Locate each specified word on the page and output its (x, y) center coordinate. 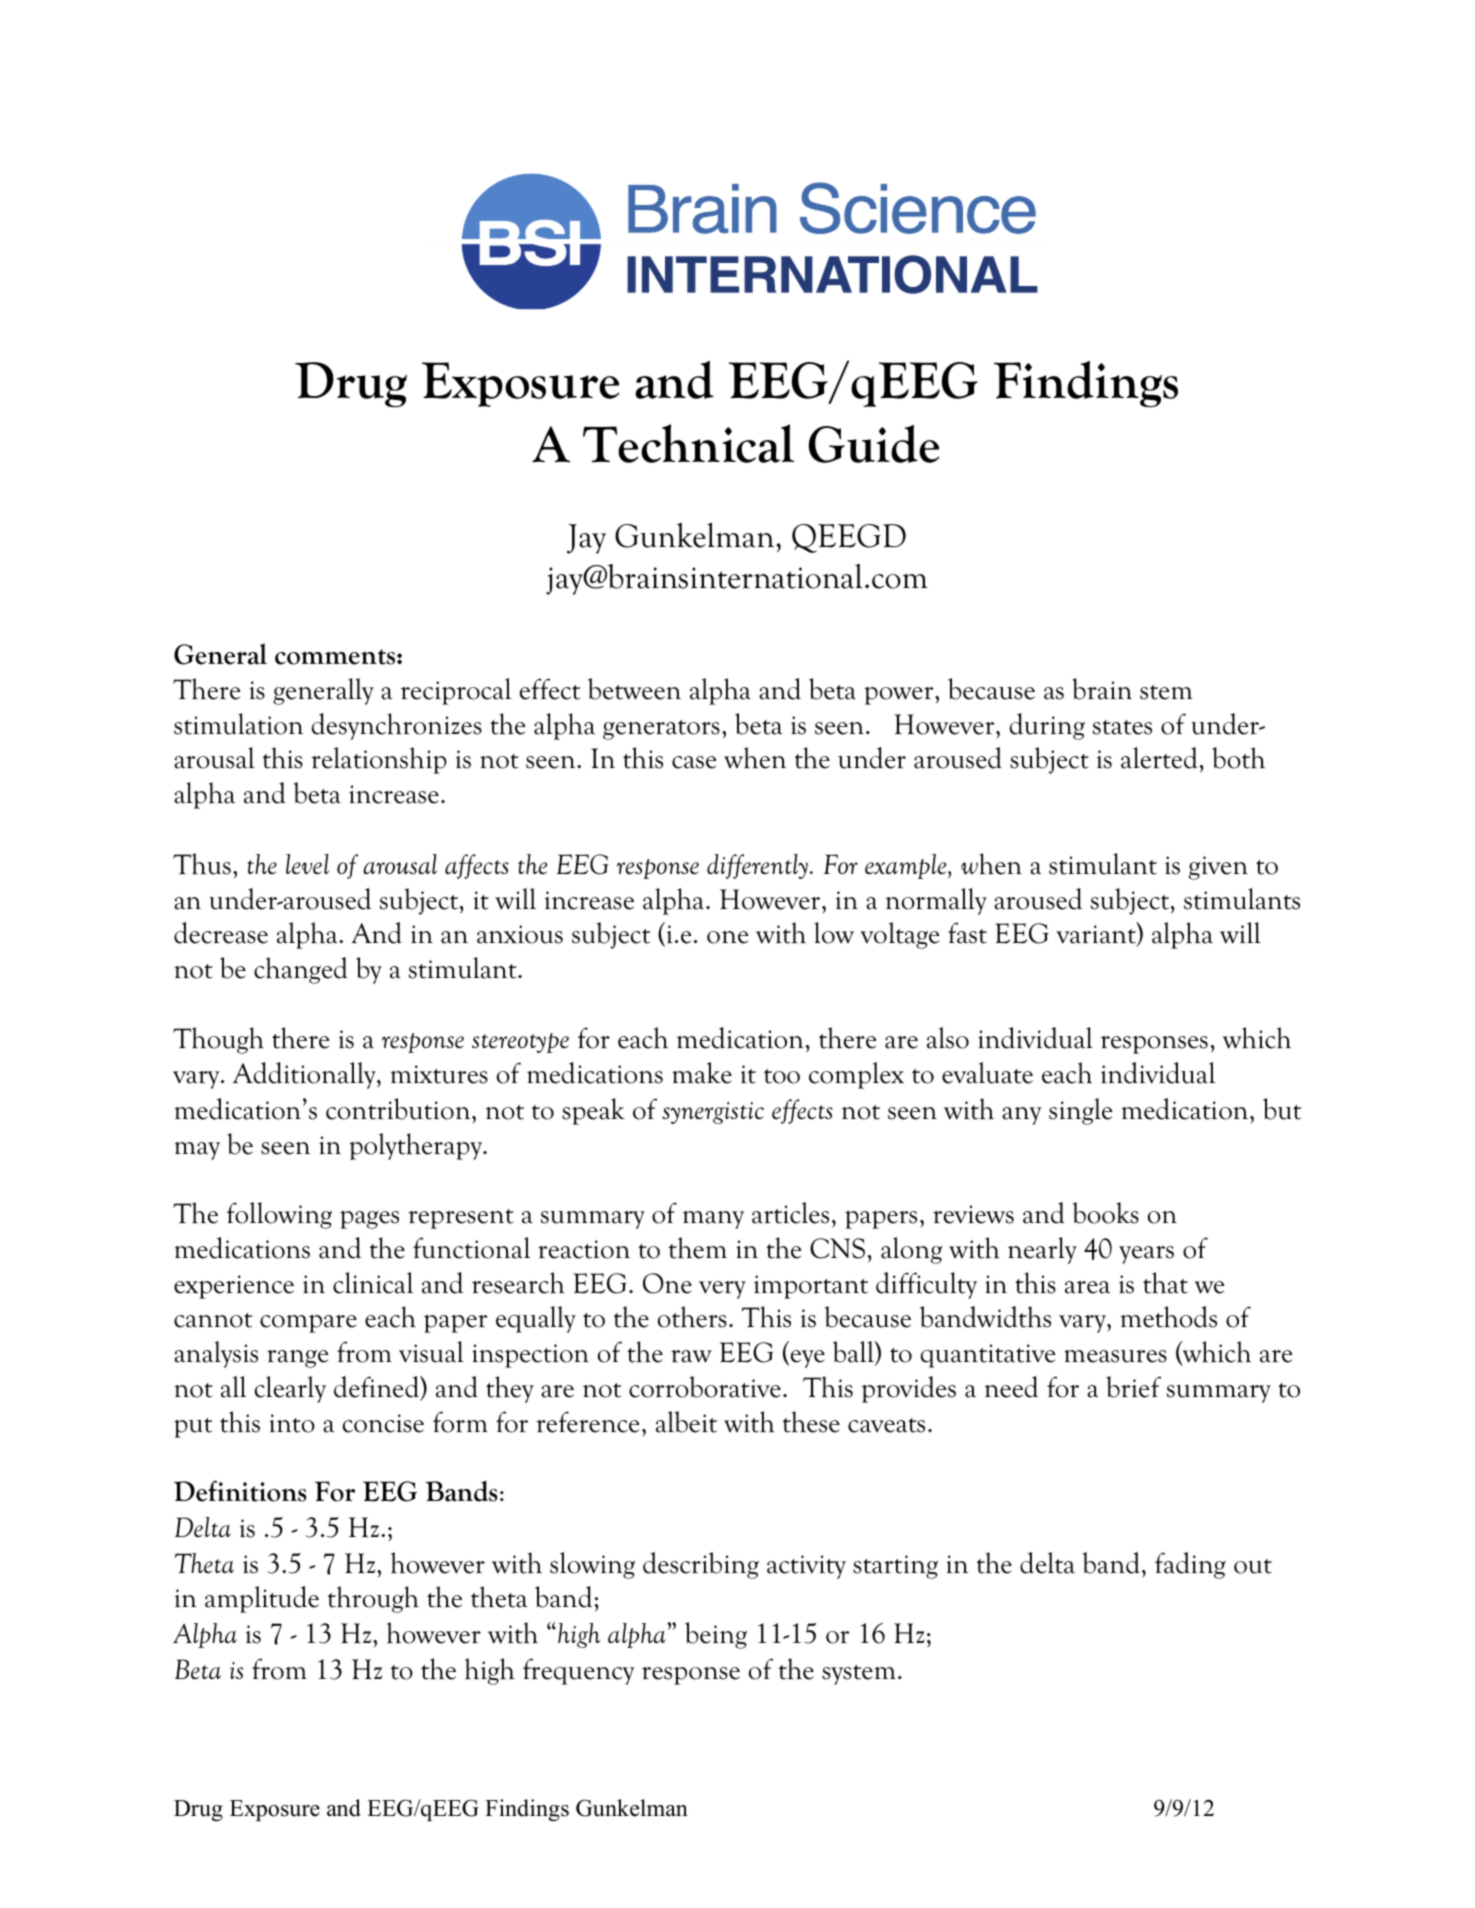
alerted (1160, 758)
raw (691, 1356)
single (1080, 1111)
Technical (688, 443)
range (297, 1359)
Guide (874, 444)
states (1122, 727)
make (702, 1073)
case (694, 762)
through (373, 1599)
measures (1115, 1356)
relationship (379, 760)
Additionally (305, 1075)
